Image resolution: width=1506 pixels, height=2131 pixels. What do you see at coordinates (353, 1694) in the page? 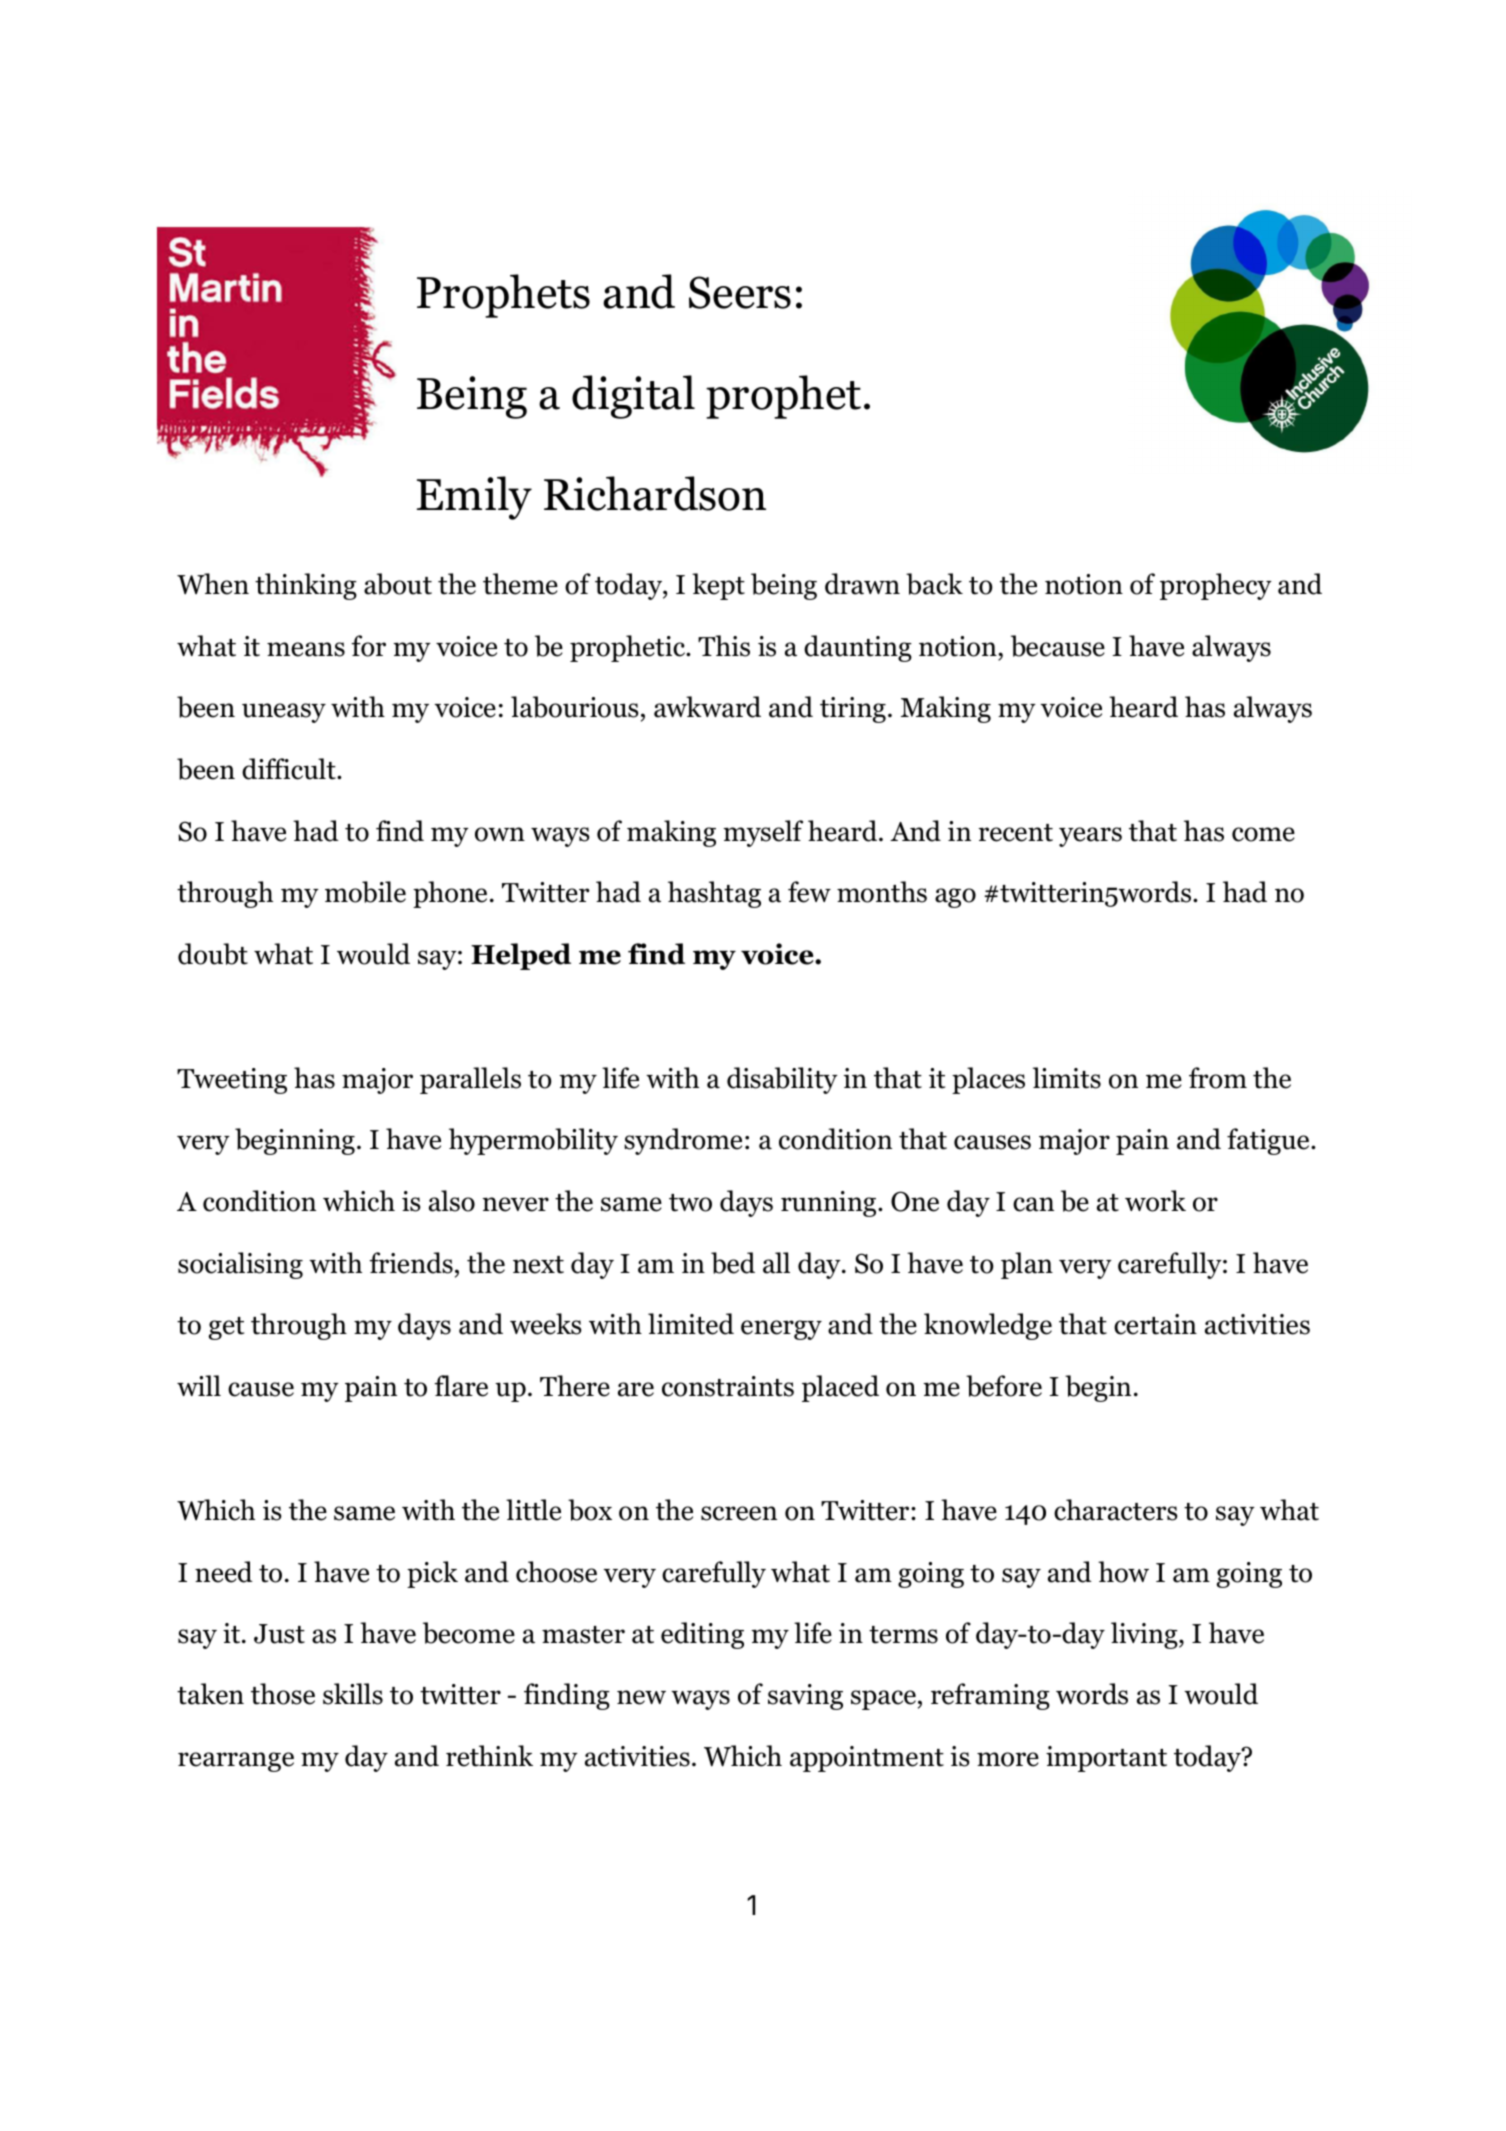
I see `skills` at bounding box center [353, 1694].
